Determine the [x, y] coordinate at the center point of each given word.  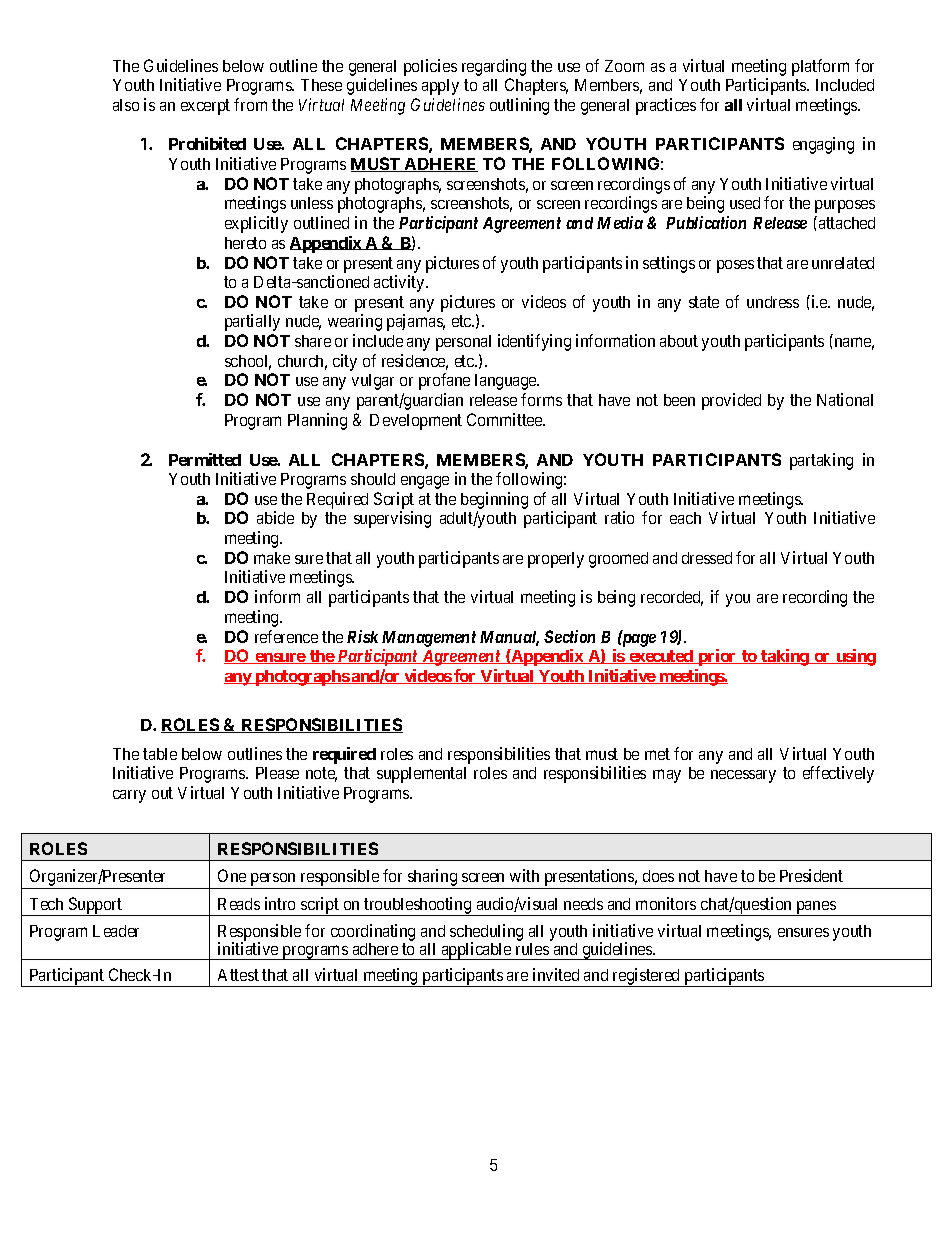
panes [815, 908]
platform [820, 67]
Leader [116, 931]
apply [440, 87]
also [126, 105]
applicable [476, 951]
